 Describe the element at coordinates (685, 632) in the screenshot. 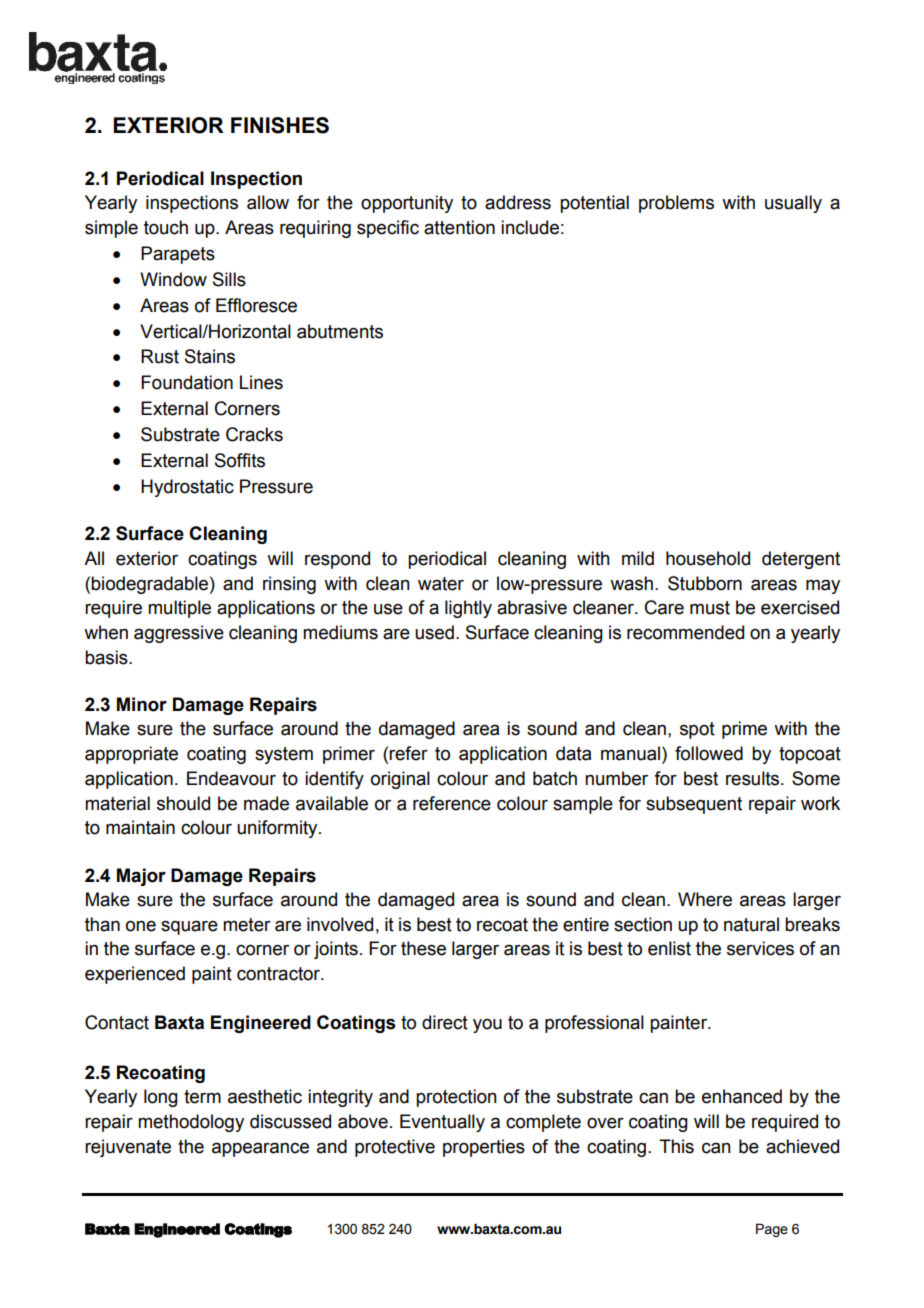

I see `recommended` at that location.
